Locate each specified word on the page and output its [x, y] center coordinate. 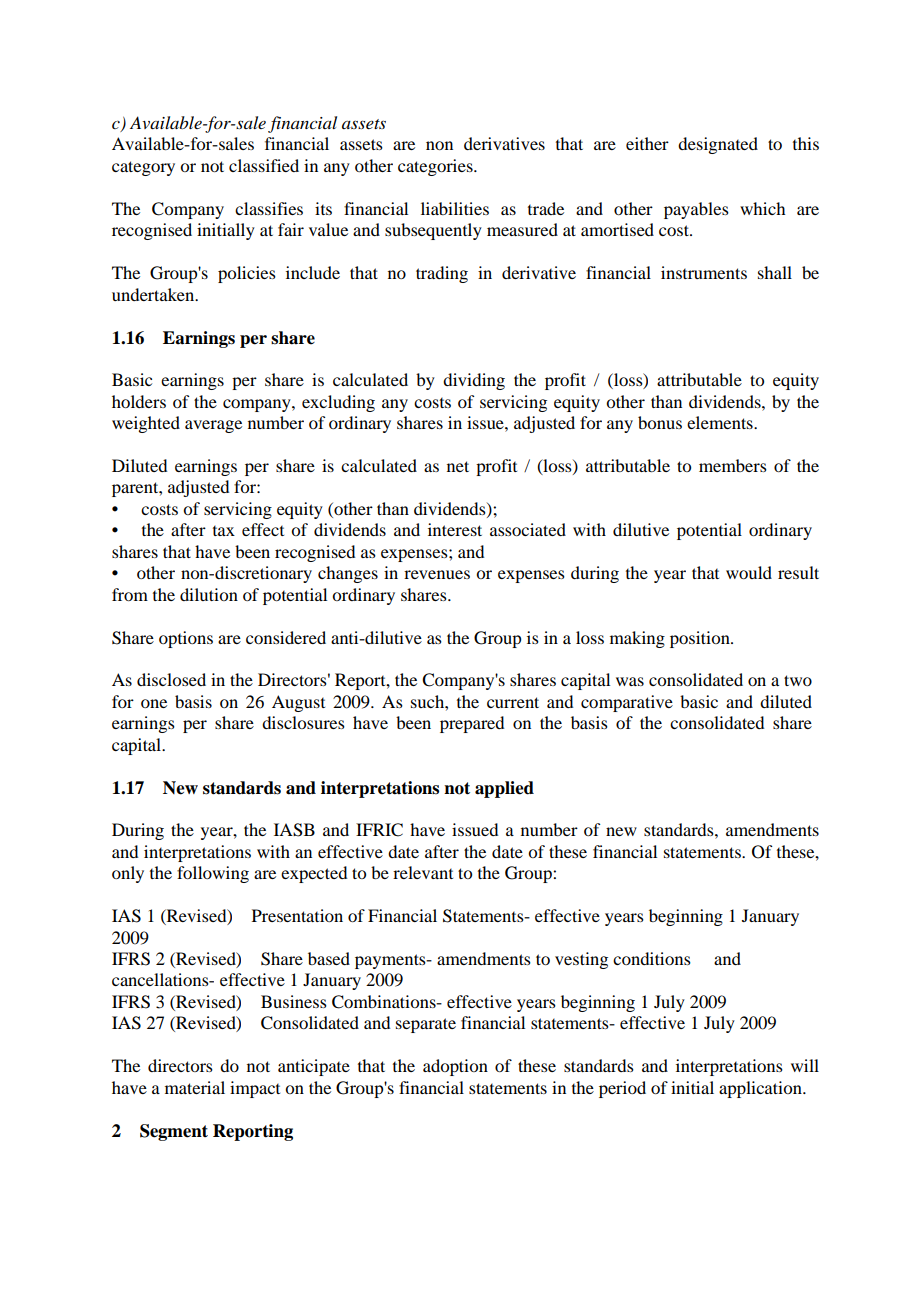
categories [436, 167]
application [761, 1089]
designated [718, 145]
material [195, 1087]
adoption [455, 1067]
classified [264, 165]
